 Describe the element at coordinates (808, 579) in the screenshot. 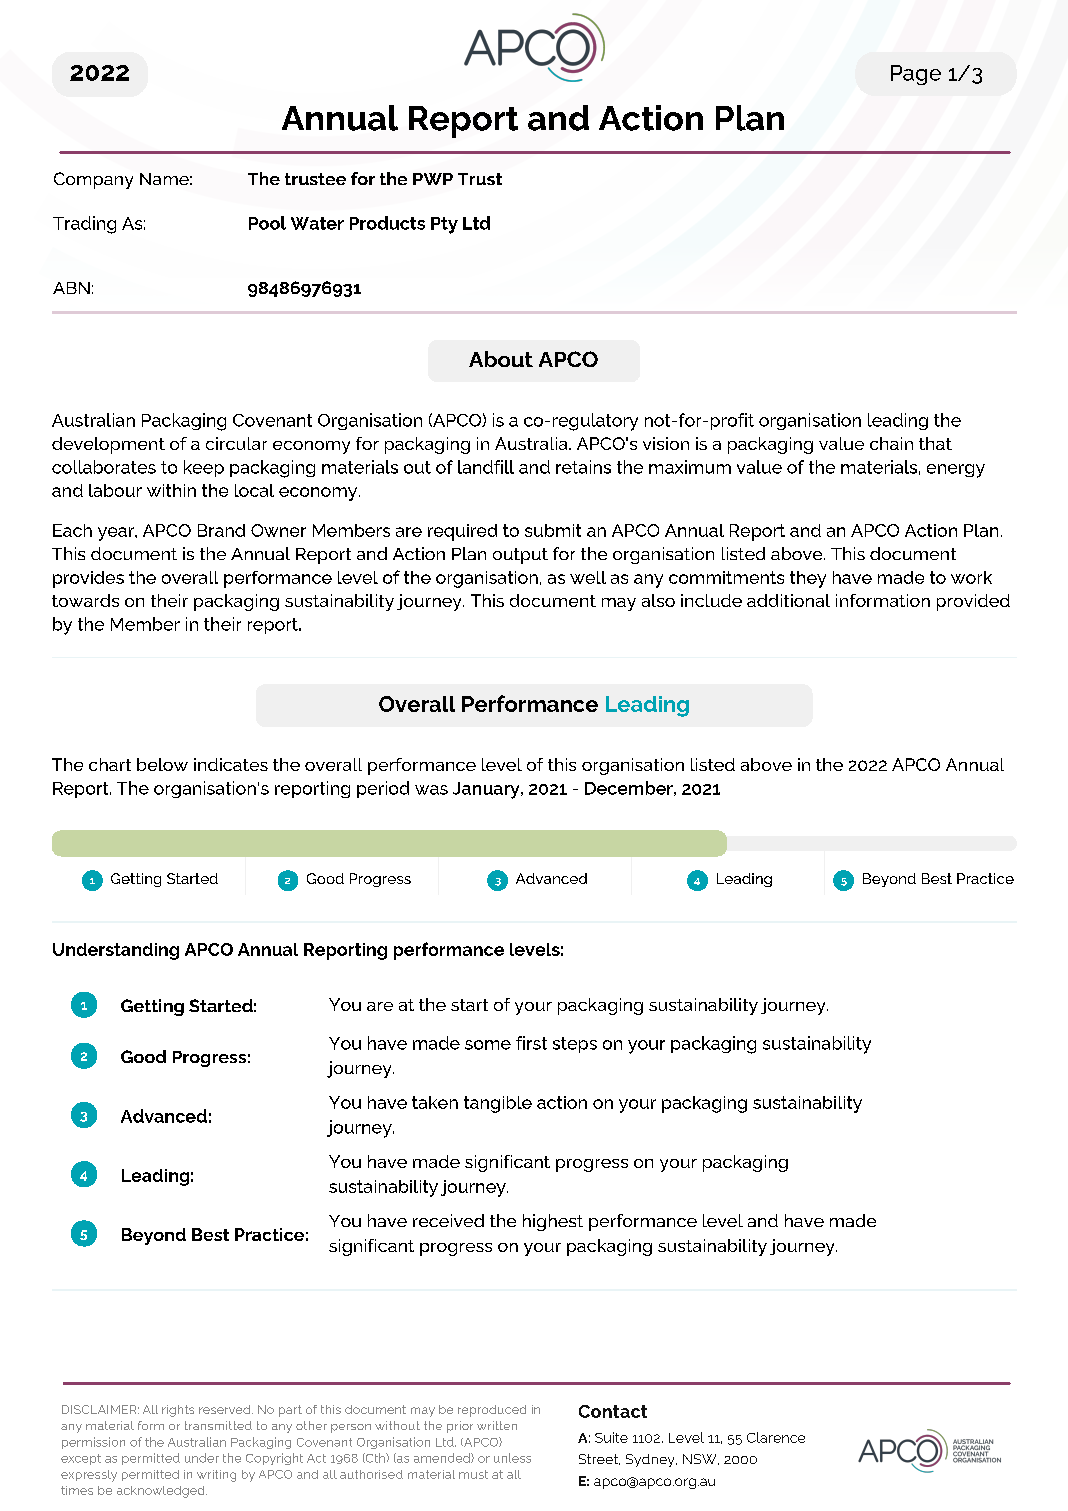

I see `they` at that location.
